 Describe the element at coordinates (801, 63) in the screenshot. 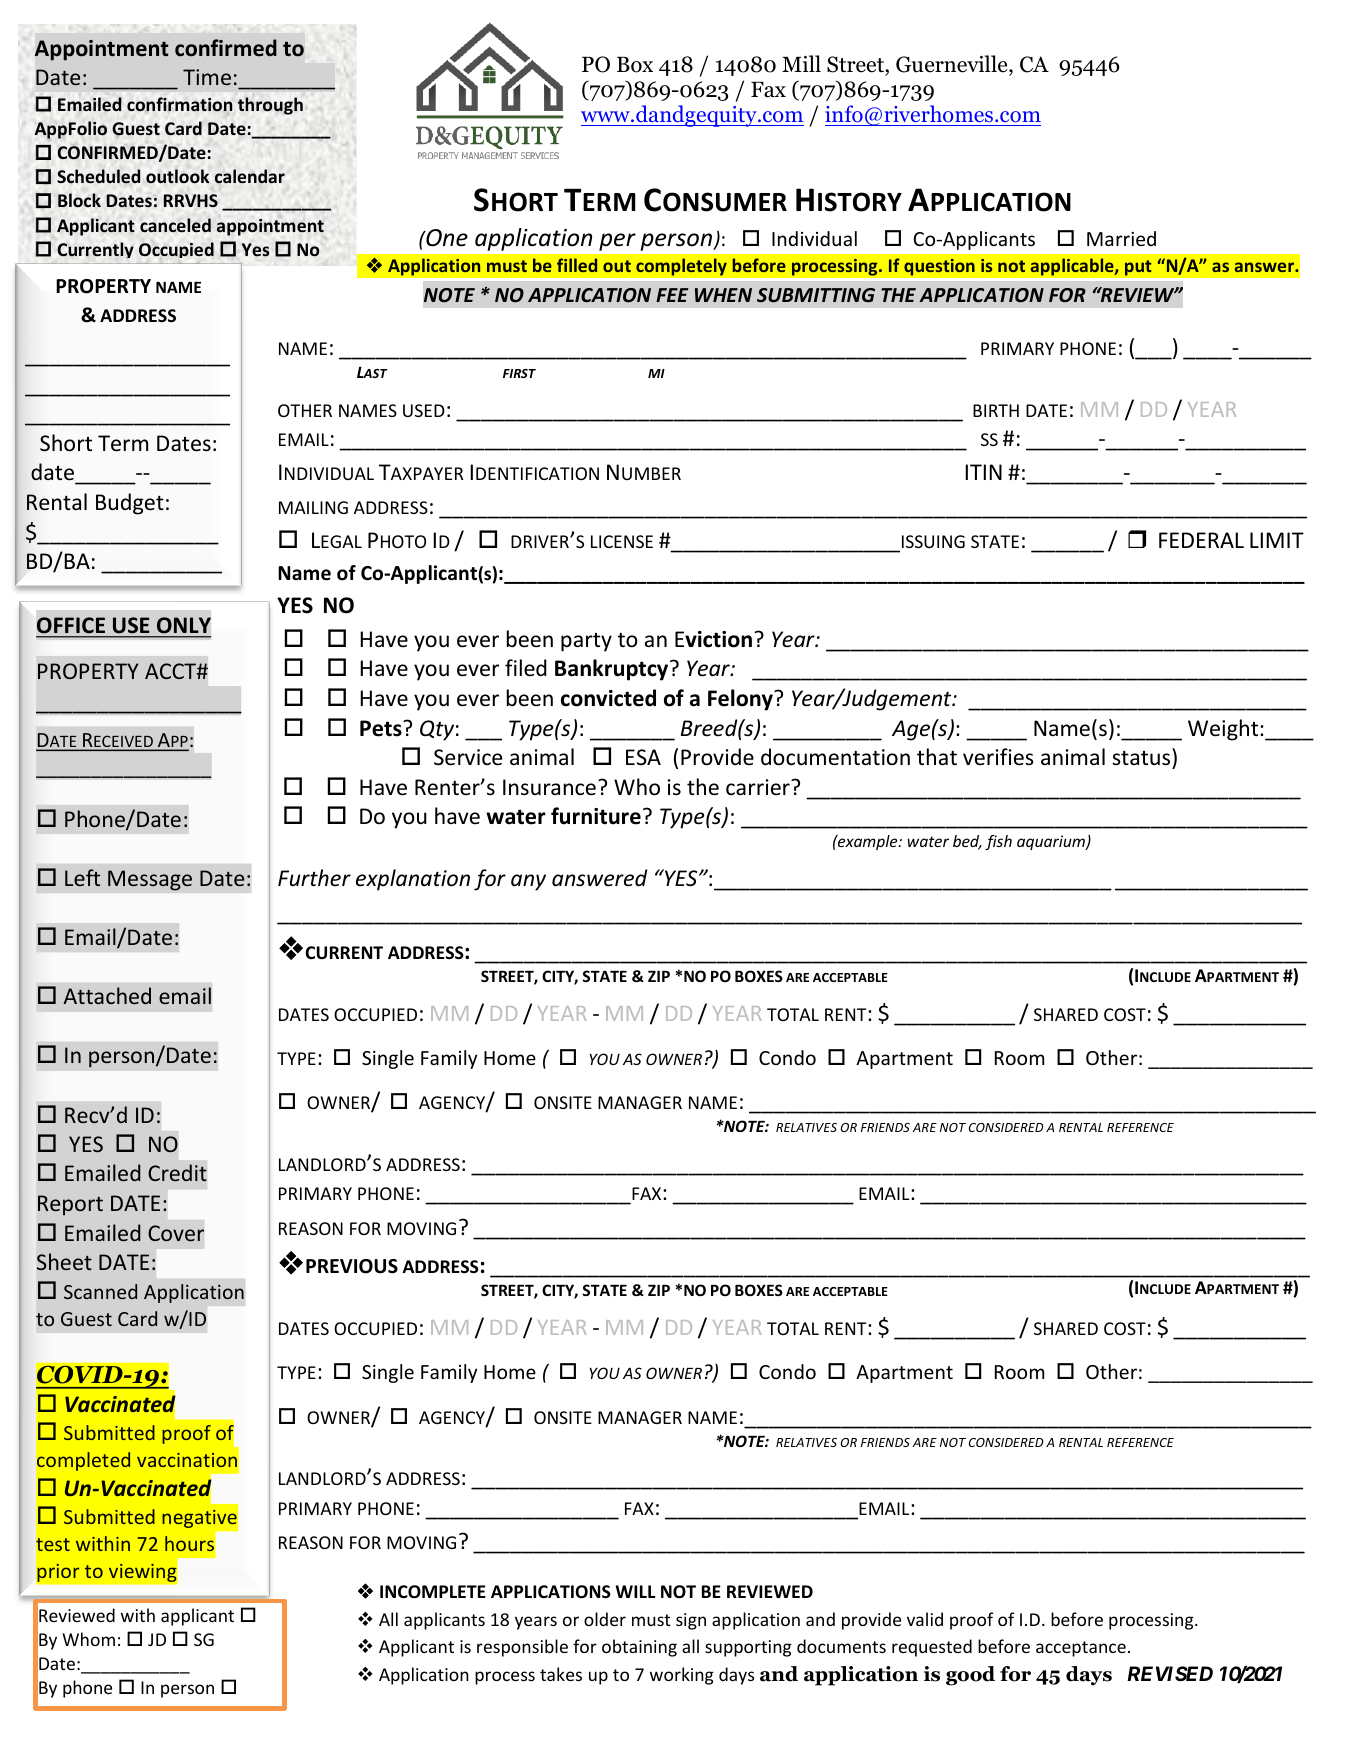

I see `Mill` at that location.
